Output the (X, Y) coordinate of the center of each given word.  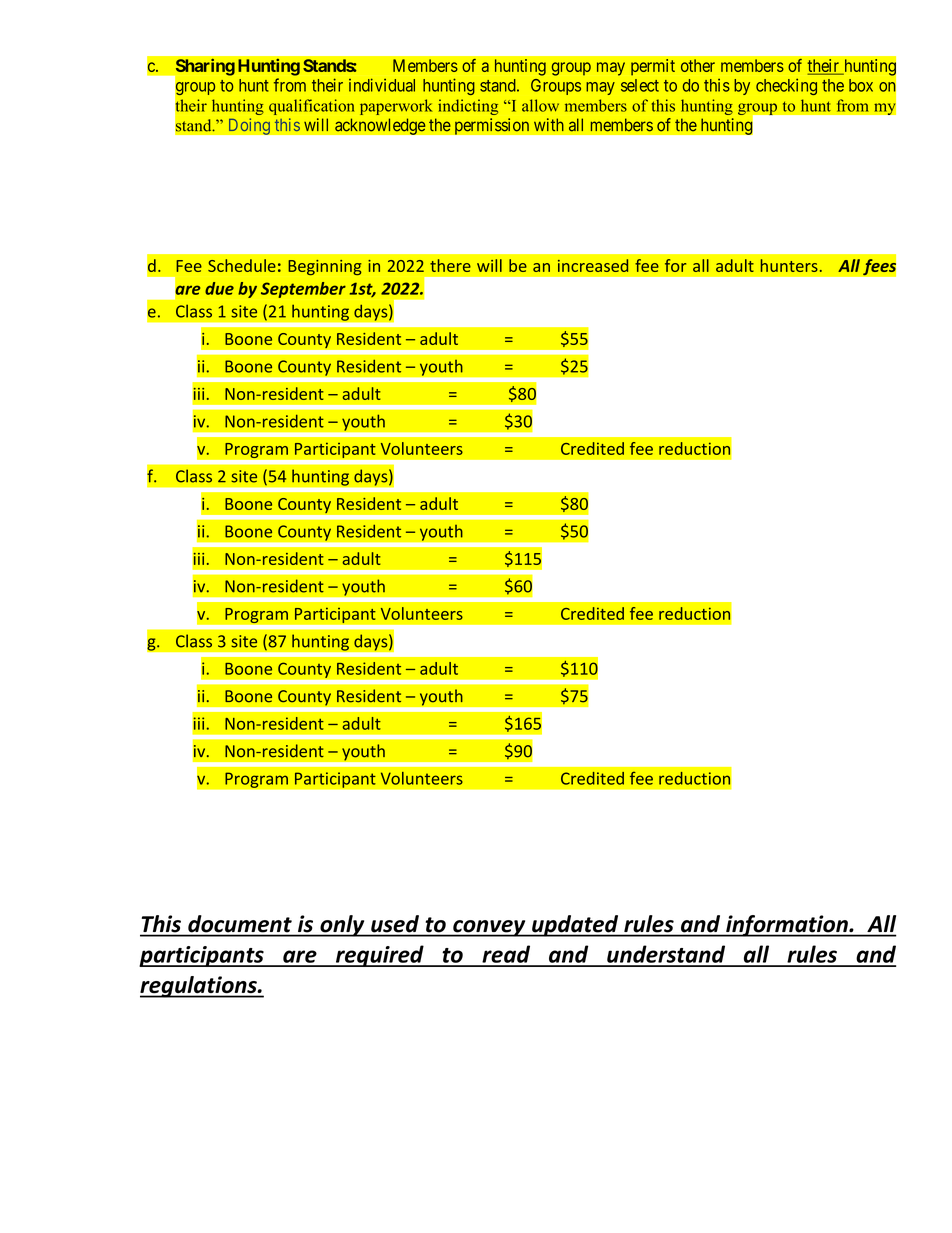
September (303, 290)
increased (593, 265)
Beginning (325, 267)
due (219, 288)
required (380, 956)
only (342, 926)
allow (540, 105)
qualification (311, 107)
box (861, 85)
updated (575, 926)
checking (786, 86)
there (450, 265)
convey (489, 928)
